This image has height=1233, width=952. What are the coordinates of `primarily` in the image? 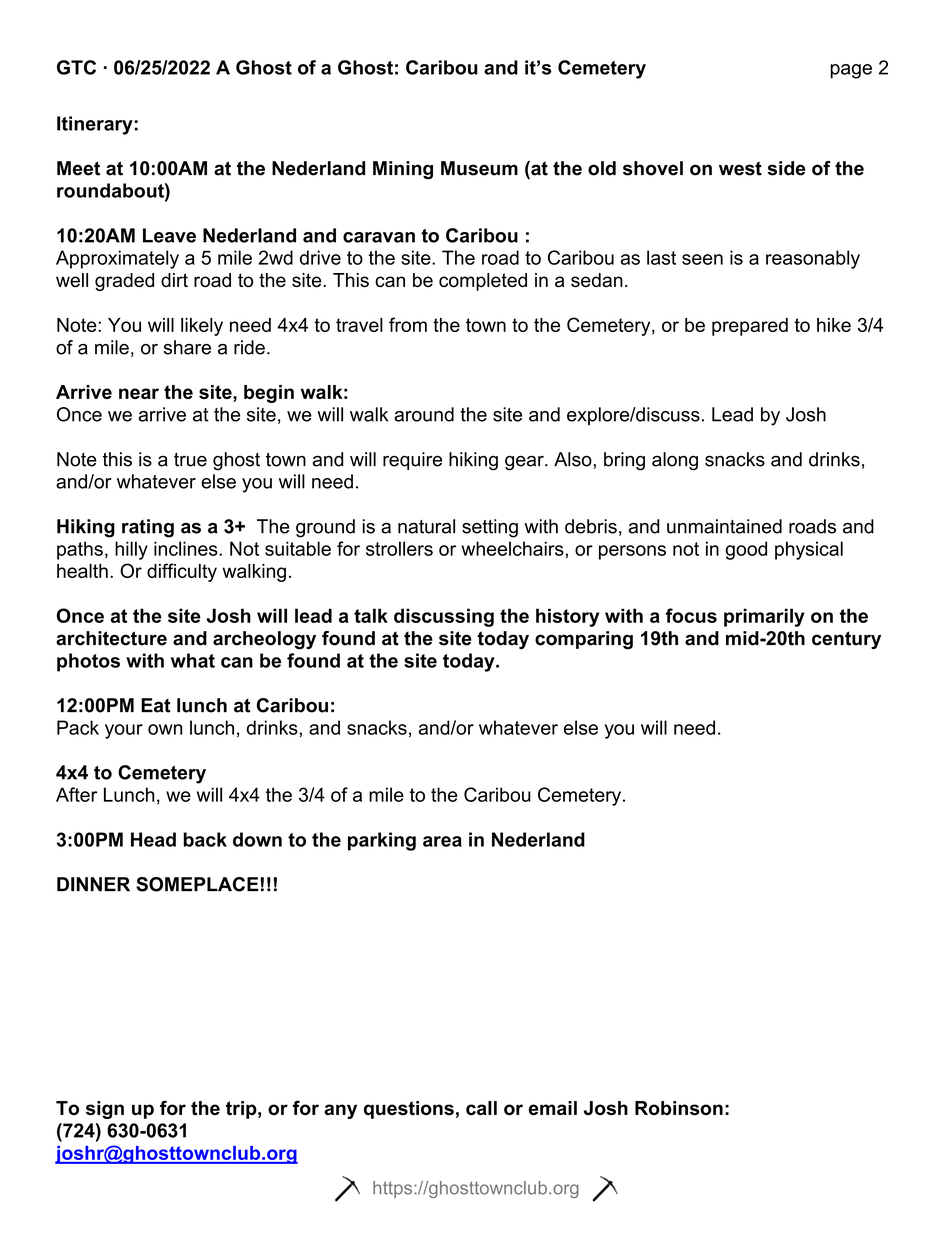 It's located at (764, 617).
